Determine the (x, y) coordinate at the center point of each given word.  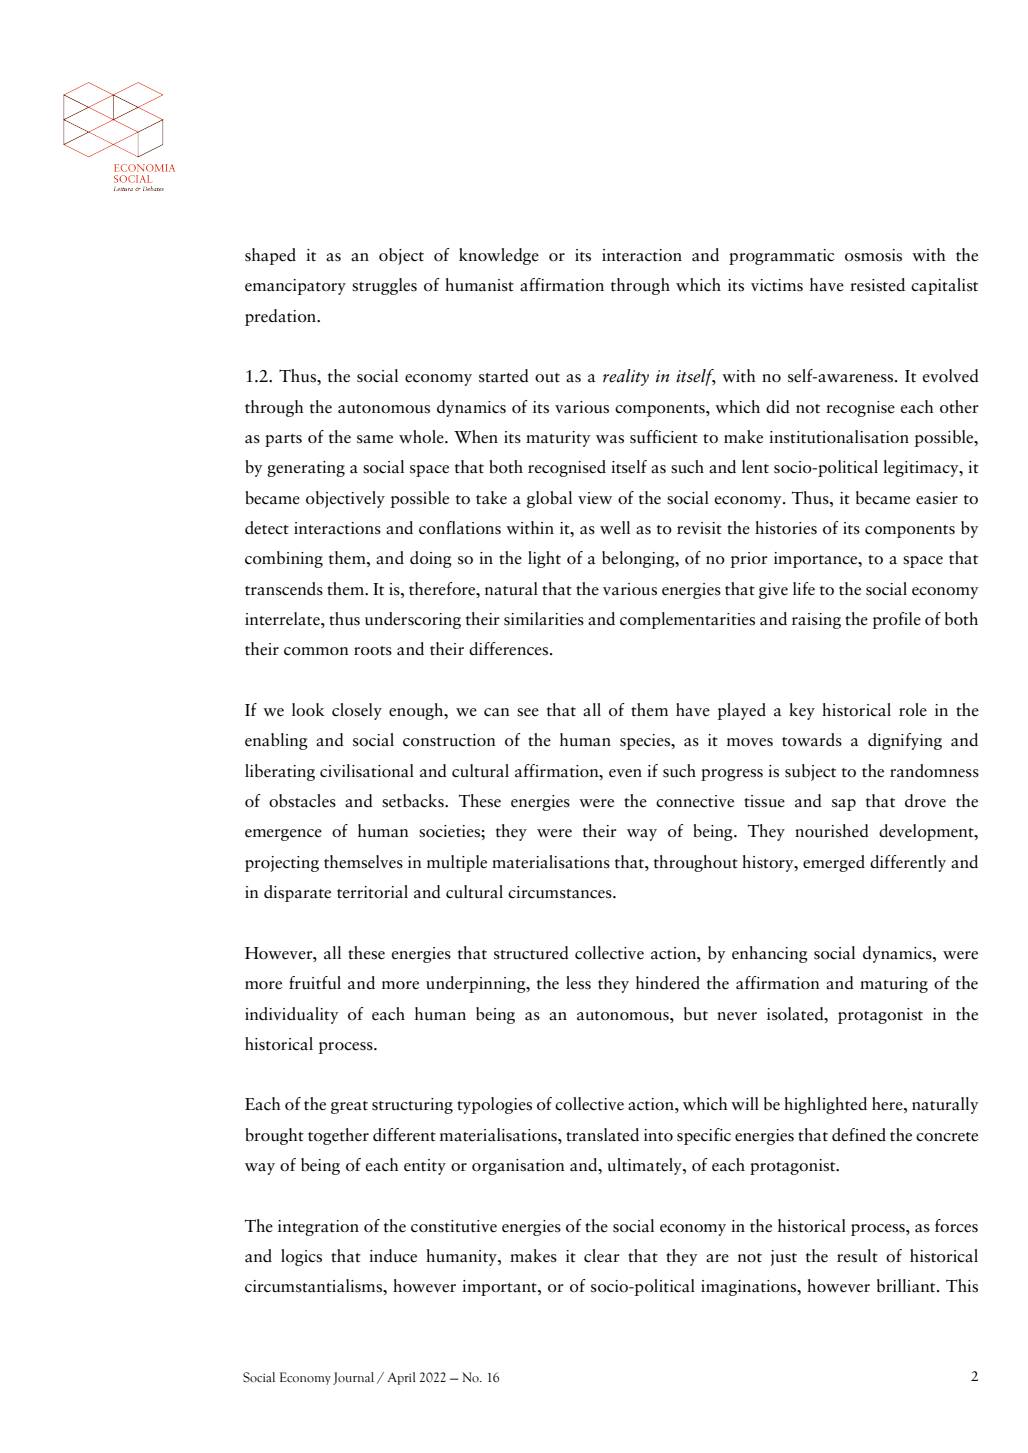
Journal (353, 1378)
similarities (544, 619)
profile (897, 620)
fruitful (315, 983)
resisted (877, 285)
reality (626, 377)
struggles (384, 286)
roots (373, 651)
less (578, 983)
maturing (894, 985)
